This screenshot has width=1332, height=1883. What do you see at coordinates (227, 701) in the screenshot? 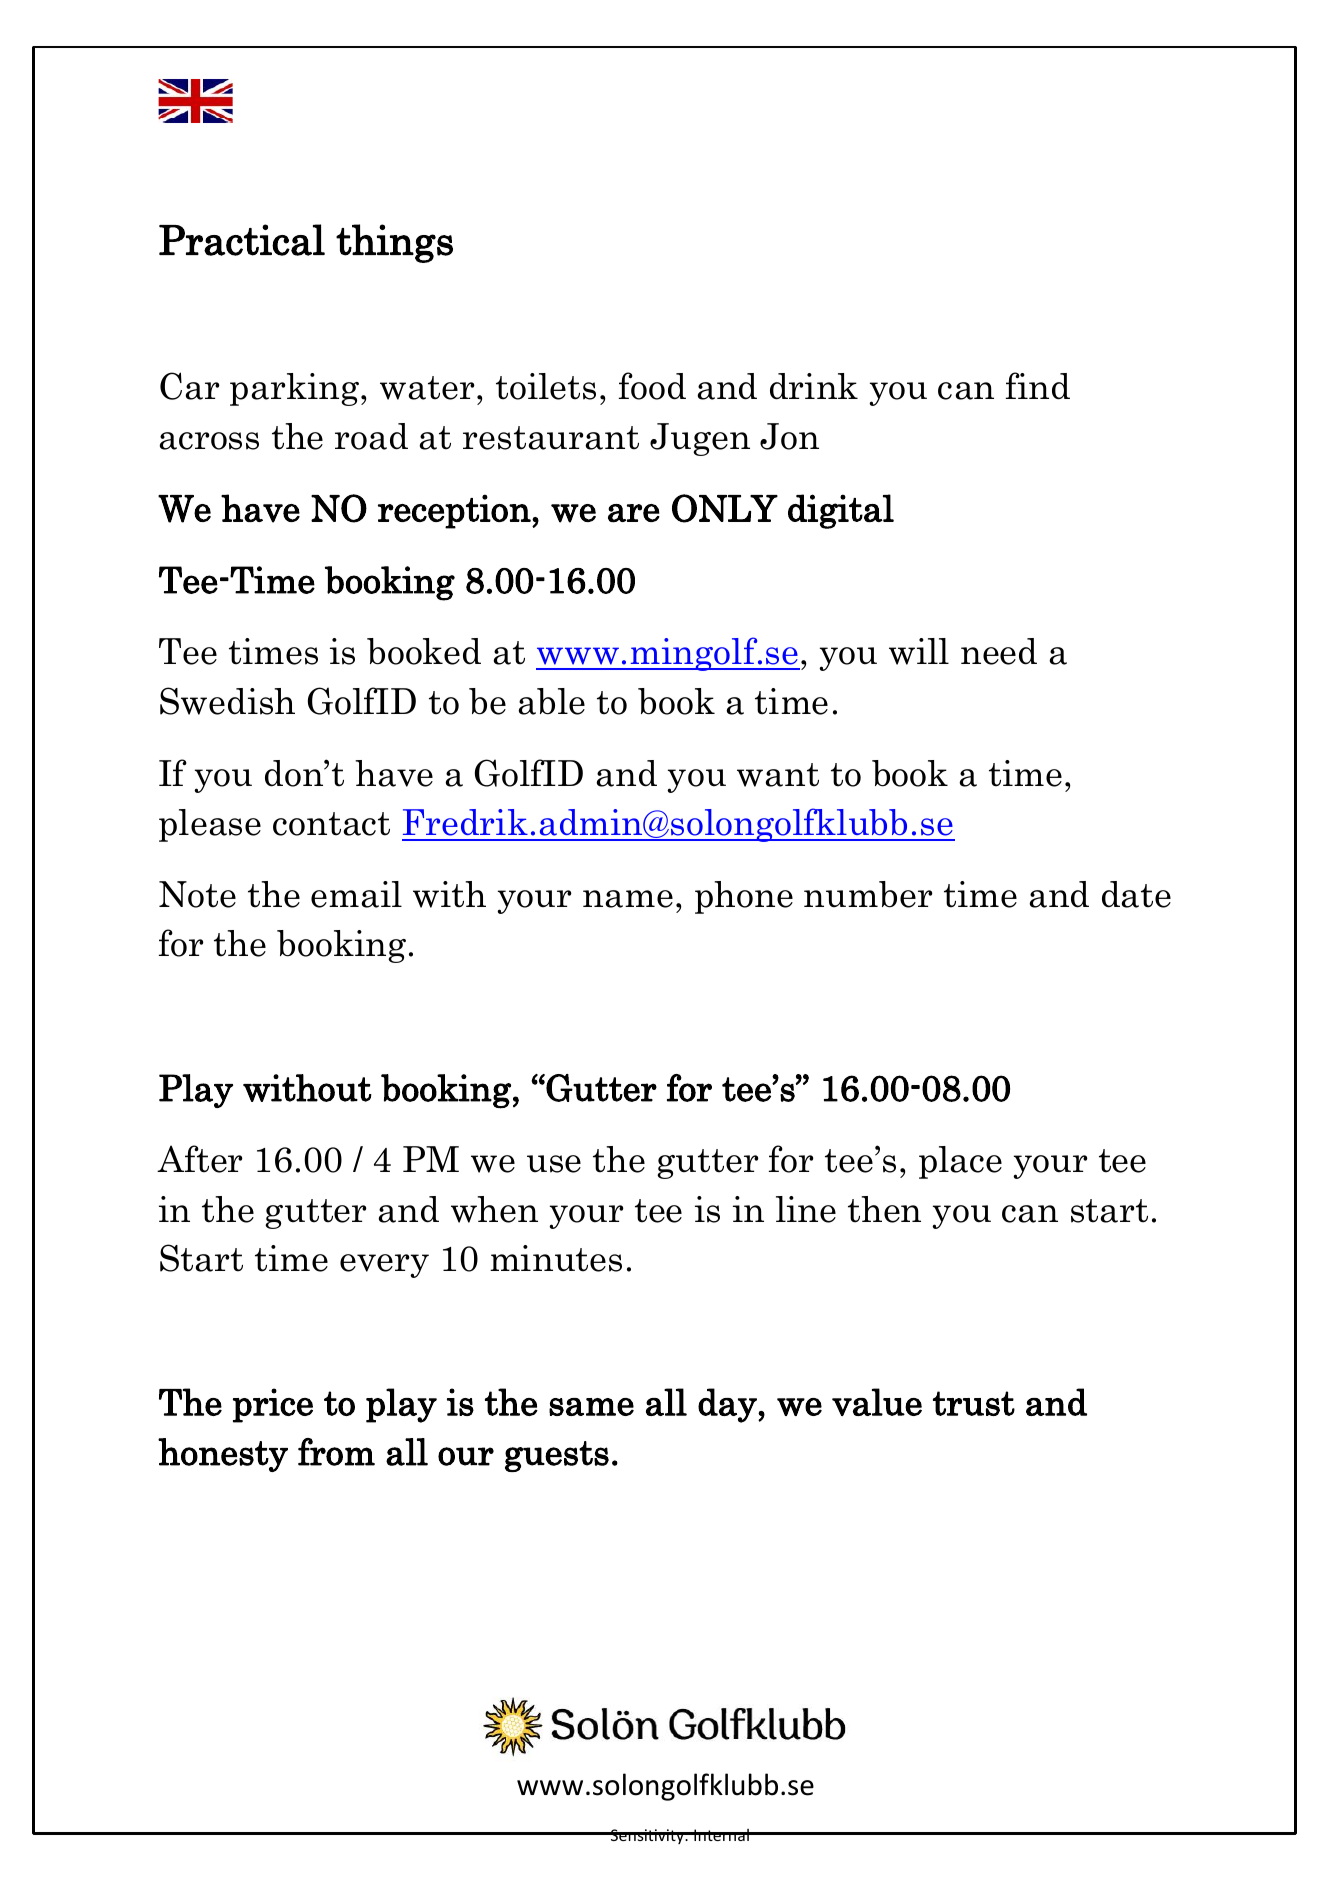
I see `Swedish` at bounding box center [227, 701].
